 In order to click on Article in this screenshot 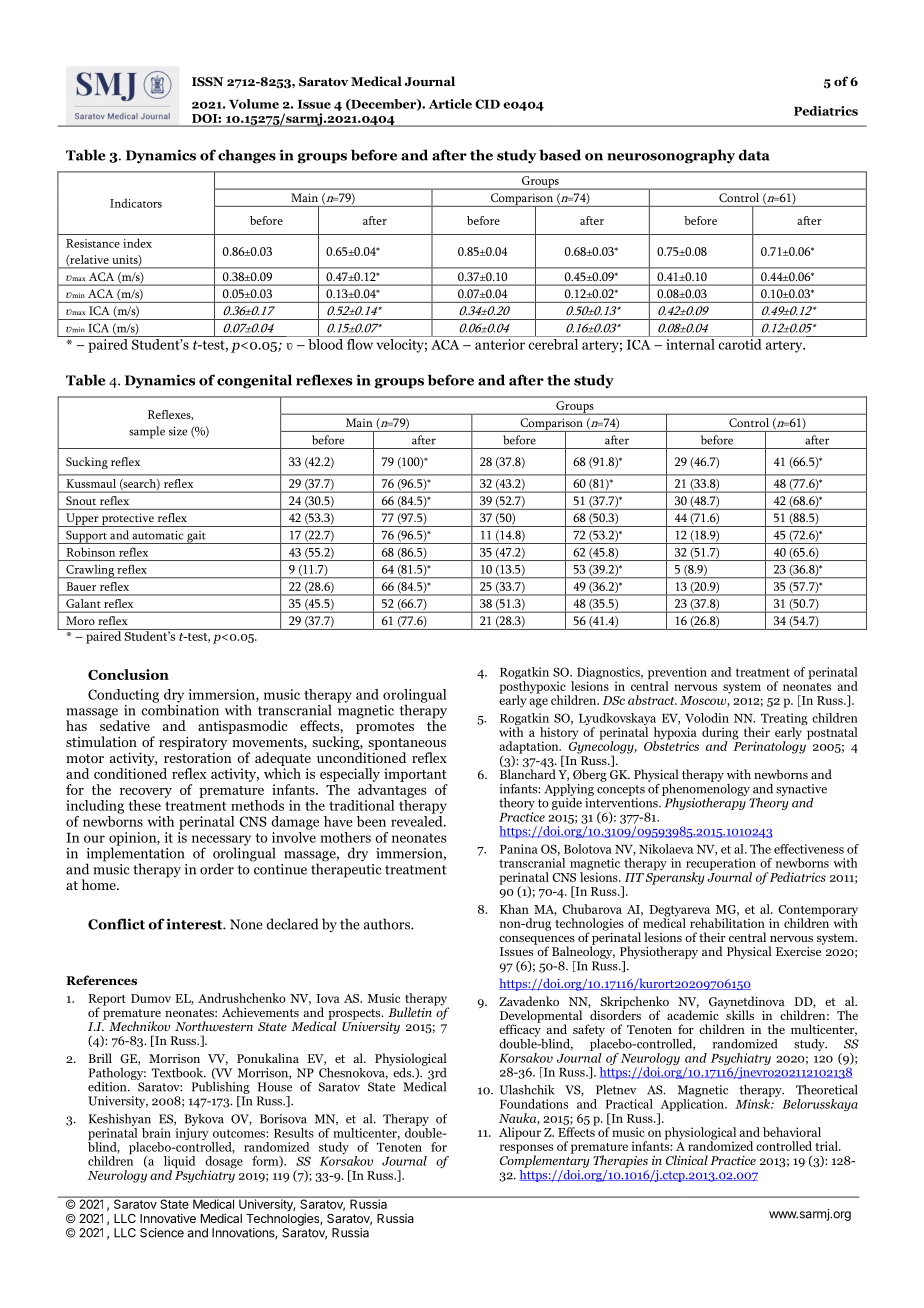, I will do `click(450, 104)`.
